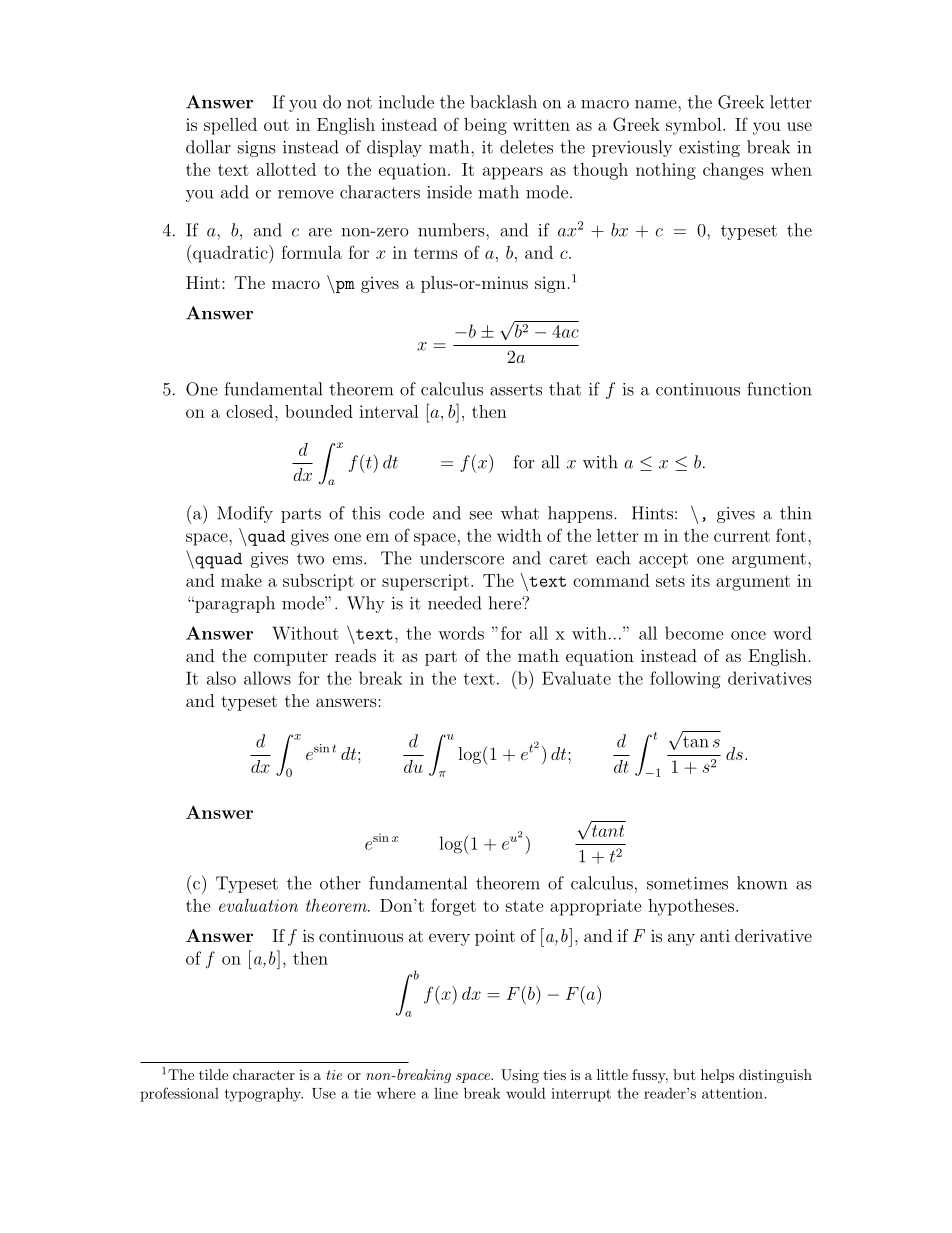 Image resolution: width=952 pixels, height=1233 pixels. Describe the element at coordinates (264, 1095) in the document. I see `typography` at that location.
